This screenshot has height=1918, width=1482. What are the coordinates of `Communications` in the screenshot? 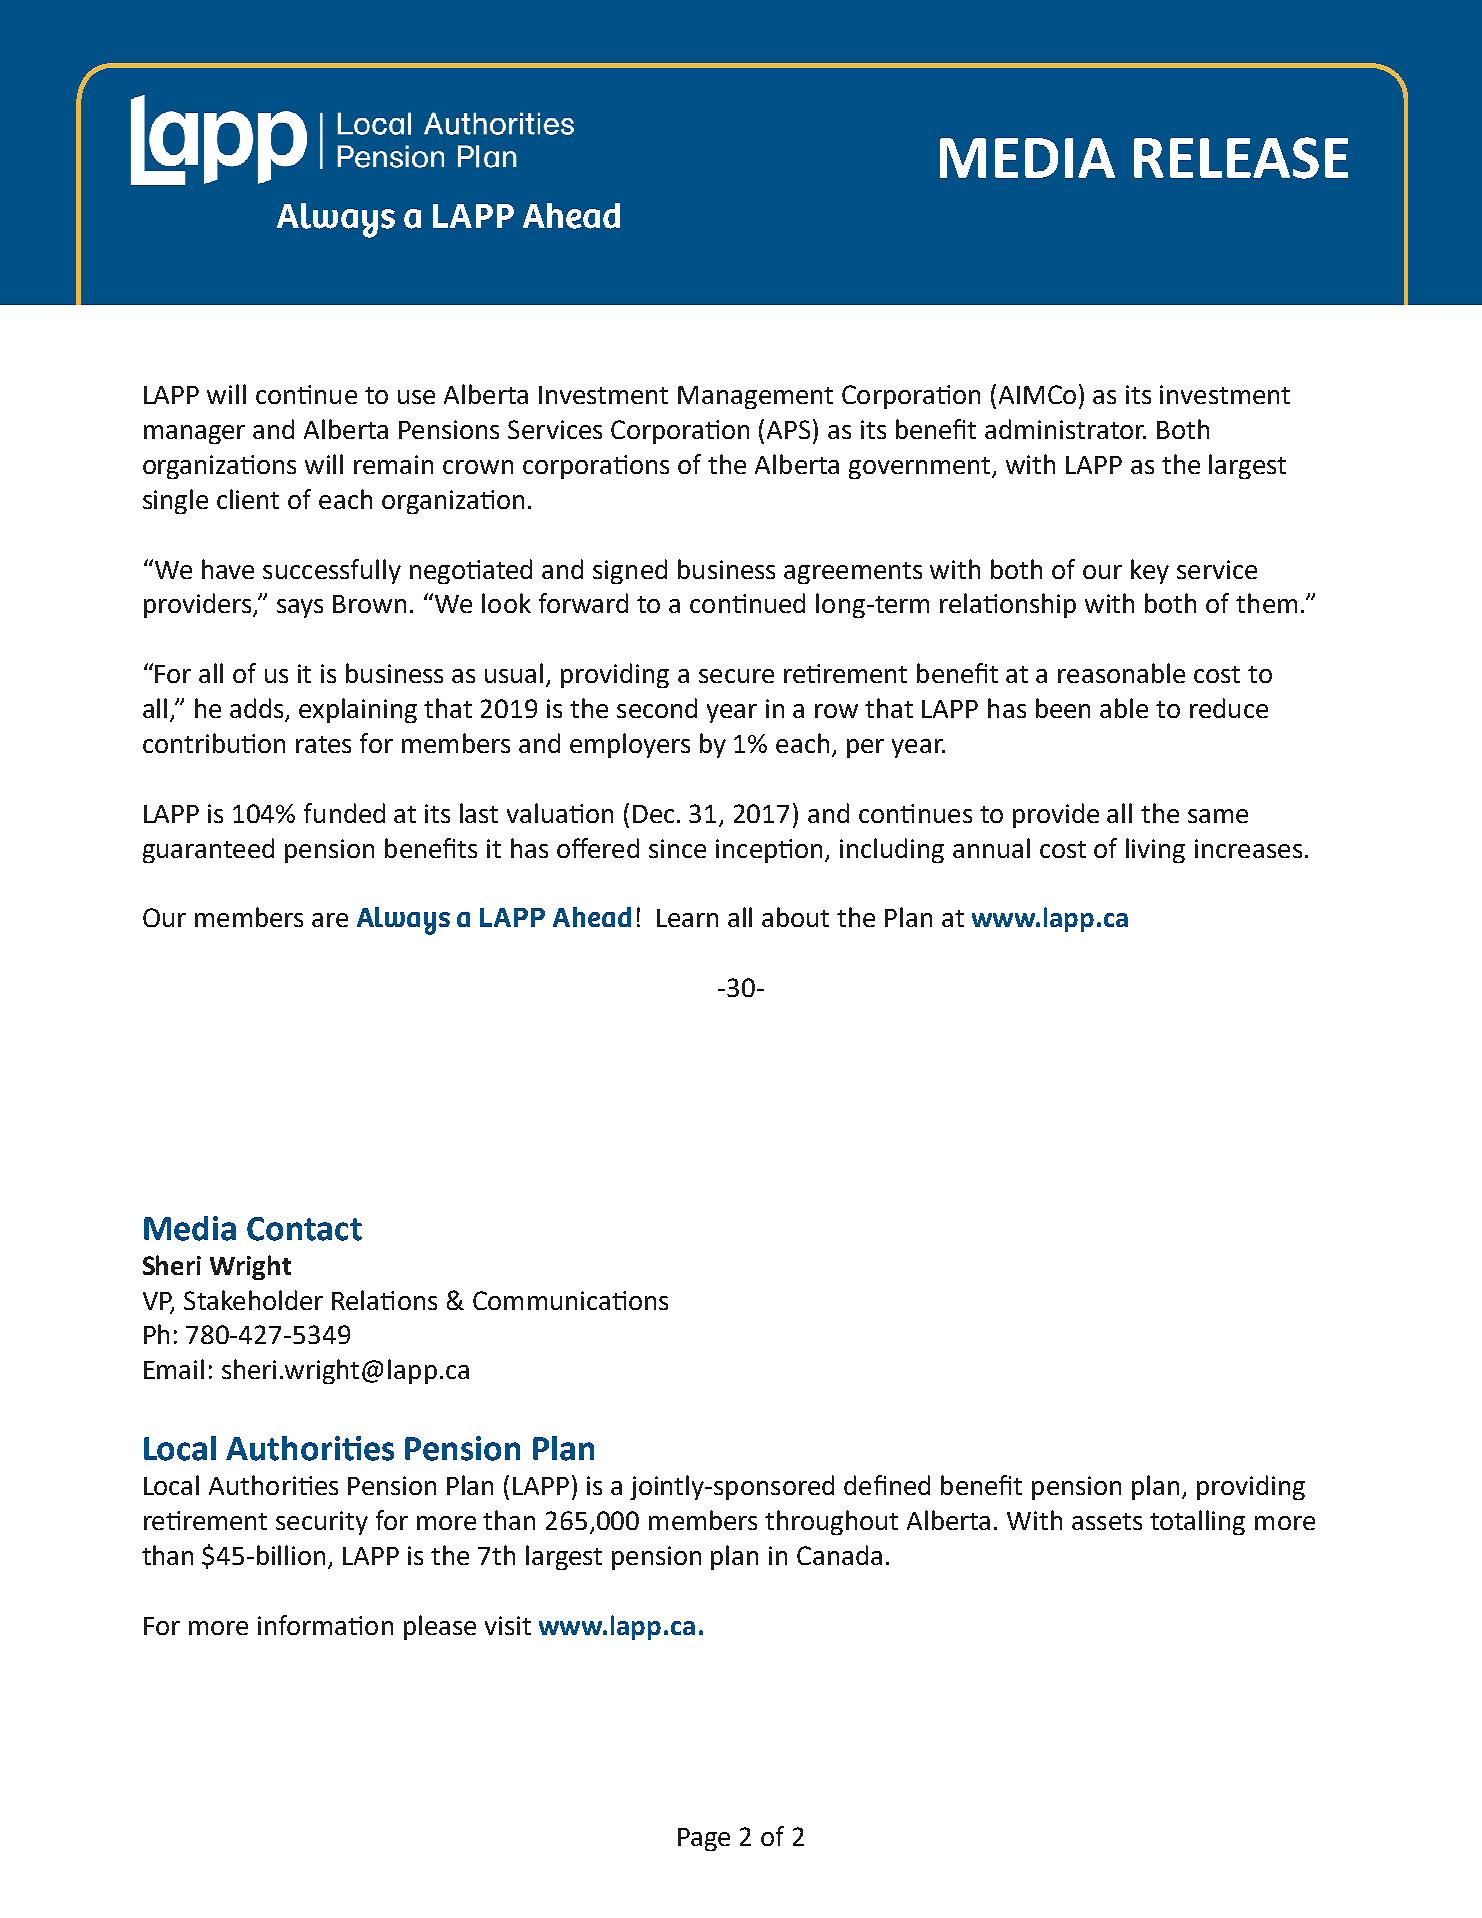 It's located at (570, 1300).
